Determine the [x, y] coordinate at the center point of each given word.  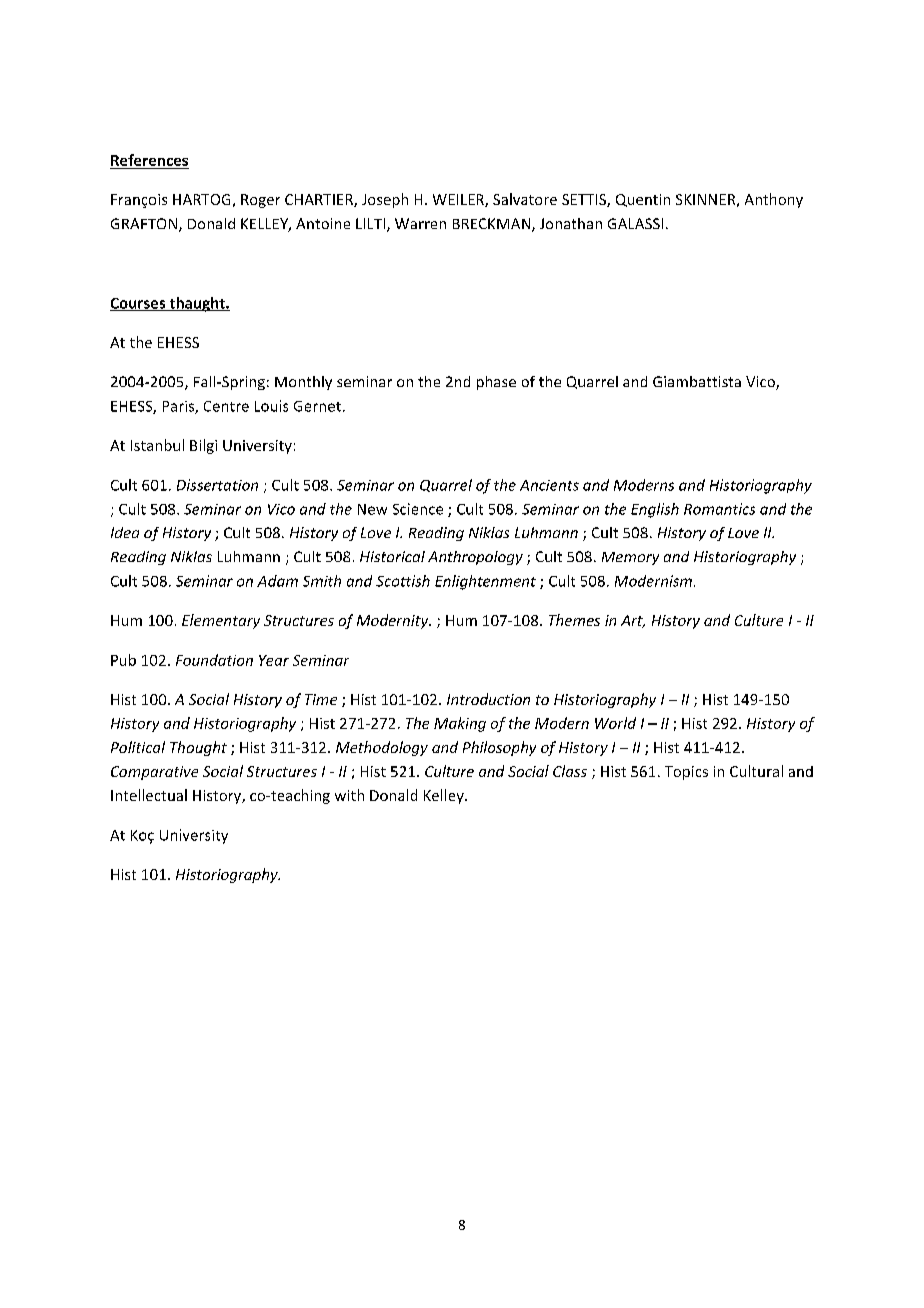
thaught [197, 304]
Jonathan [571, 223]
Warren [420, 223]
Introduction [488, 699]
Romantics [719, 509]
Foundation [214, 660]
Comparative [154, 773]
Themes [574, 620]
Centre [226, 406]
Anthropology [475, 558]
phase [496, 383]
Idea [125, 532]
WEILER [459, 200]
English [655, 510]
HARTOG [201, 199]
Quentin [643, 200]
